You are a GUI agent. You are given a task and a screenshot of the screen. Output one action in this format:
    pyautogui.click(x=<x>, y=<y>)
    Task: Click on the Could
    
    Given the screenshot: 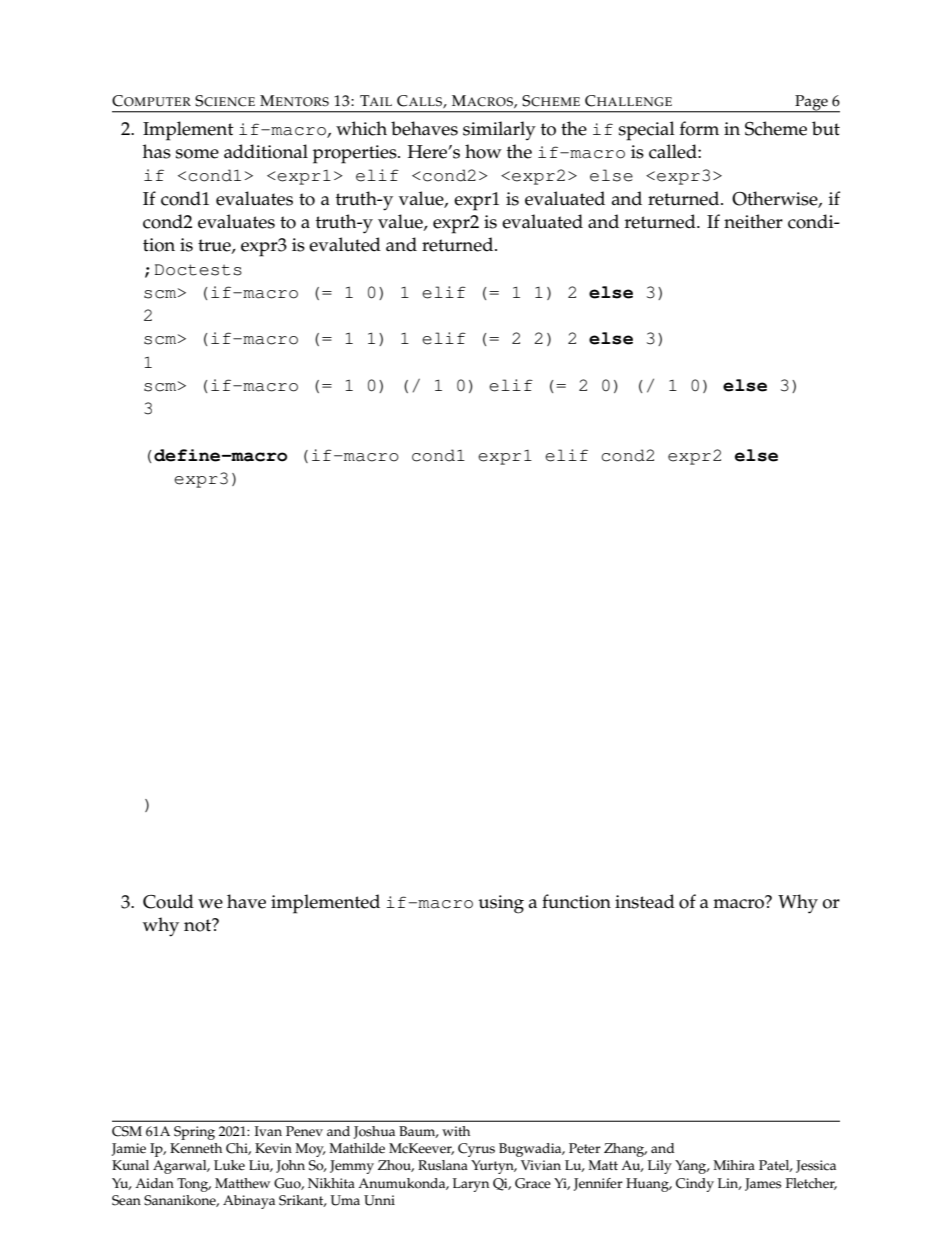 What is the action you would take?
    pyautogui.click(x=168, y=901)
